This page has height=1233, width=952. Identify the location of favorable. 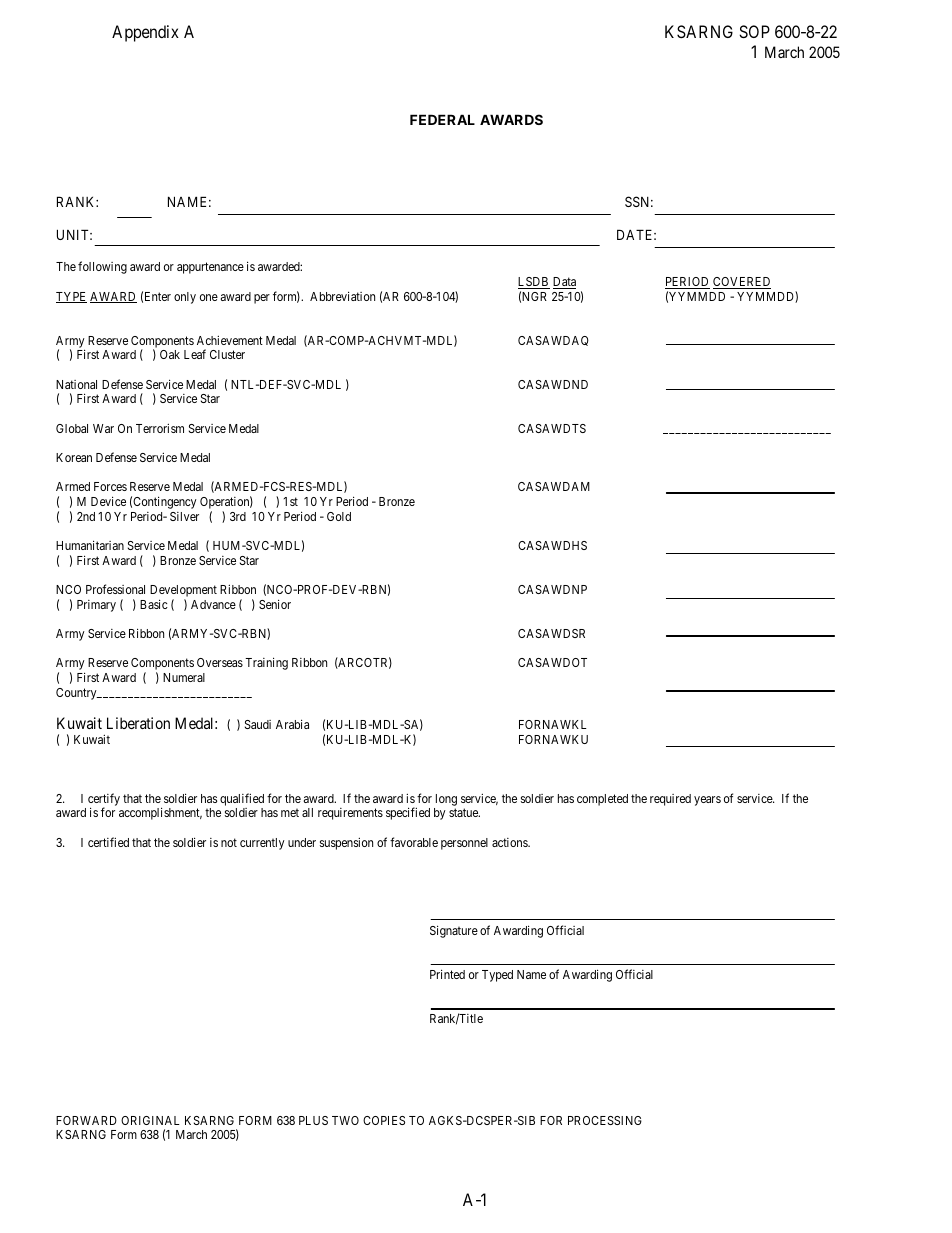
(414, 842).
